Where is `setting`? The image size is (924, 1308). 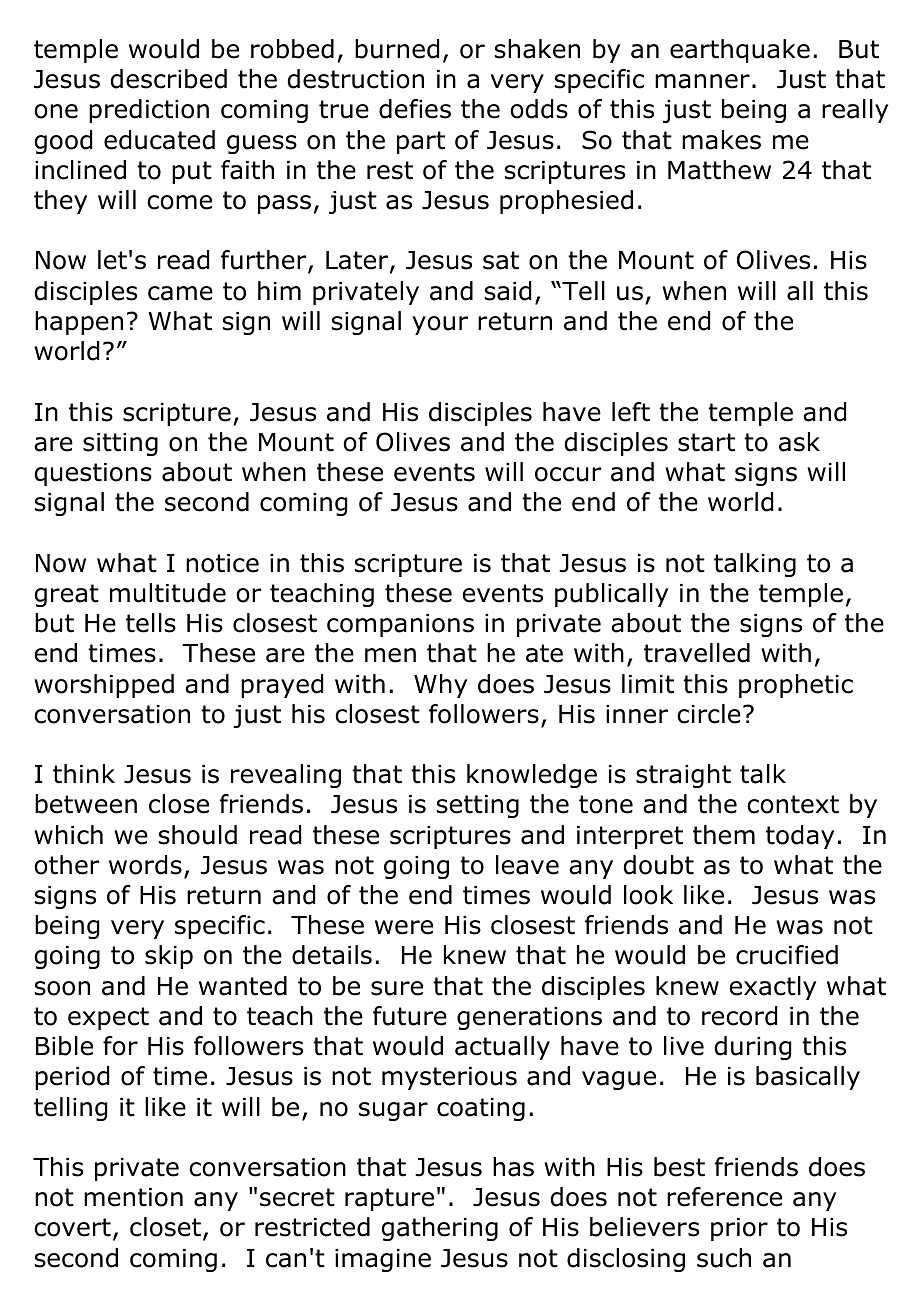
setting is located at coordinates (478, 806).
